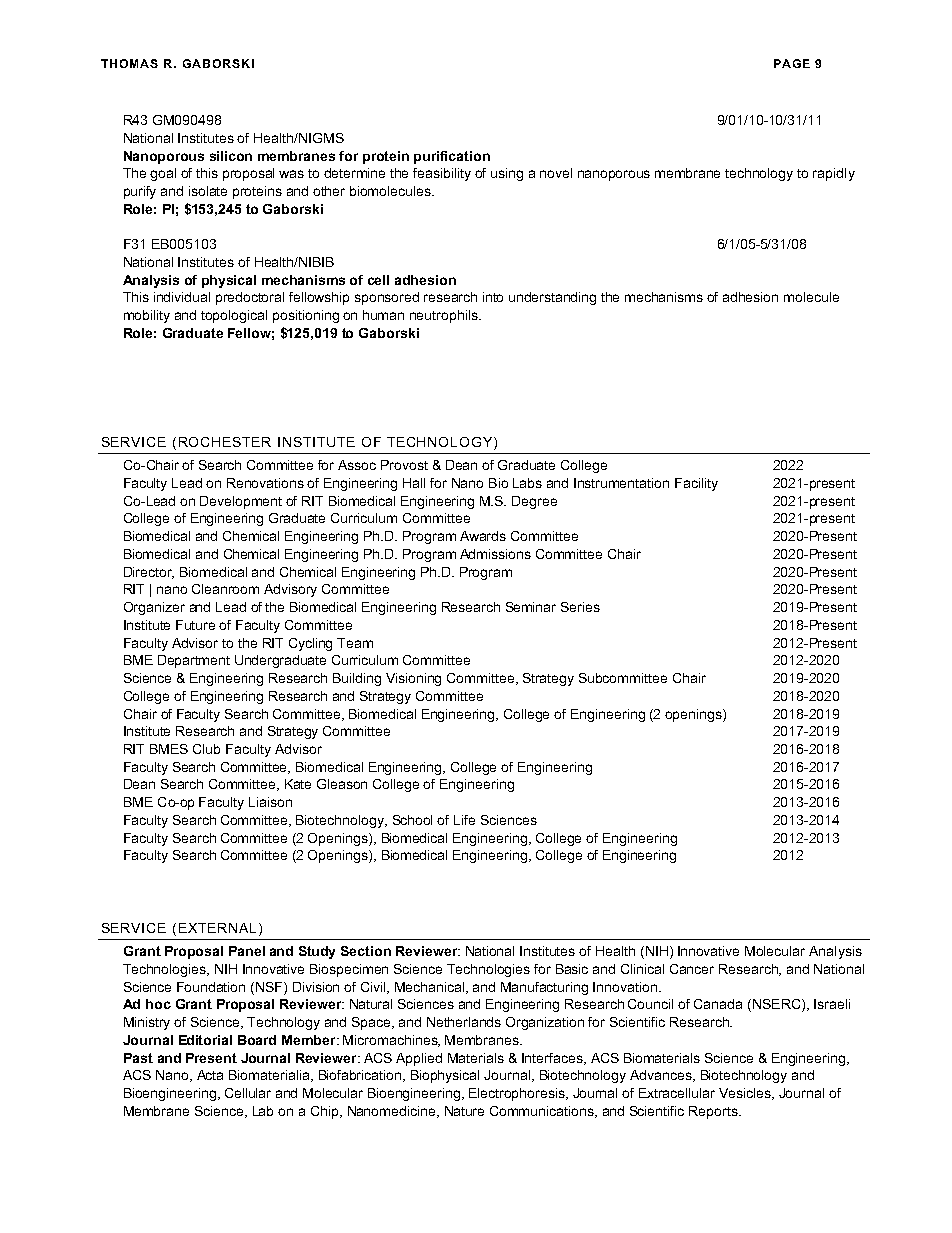 Image resolution: width=952 pixels, height=1233 pixels. Describe the element at coordinates (696, 484) in the screenshot. I see `Facility` at that location.
